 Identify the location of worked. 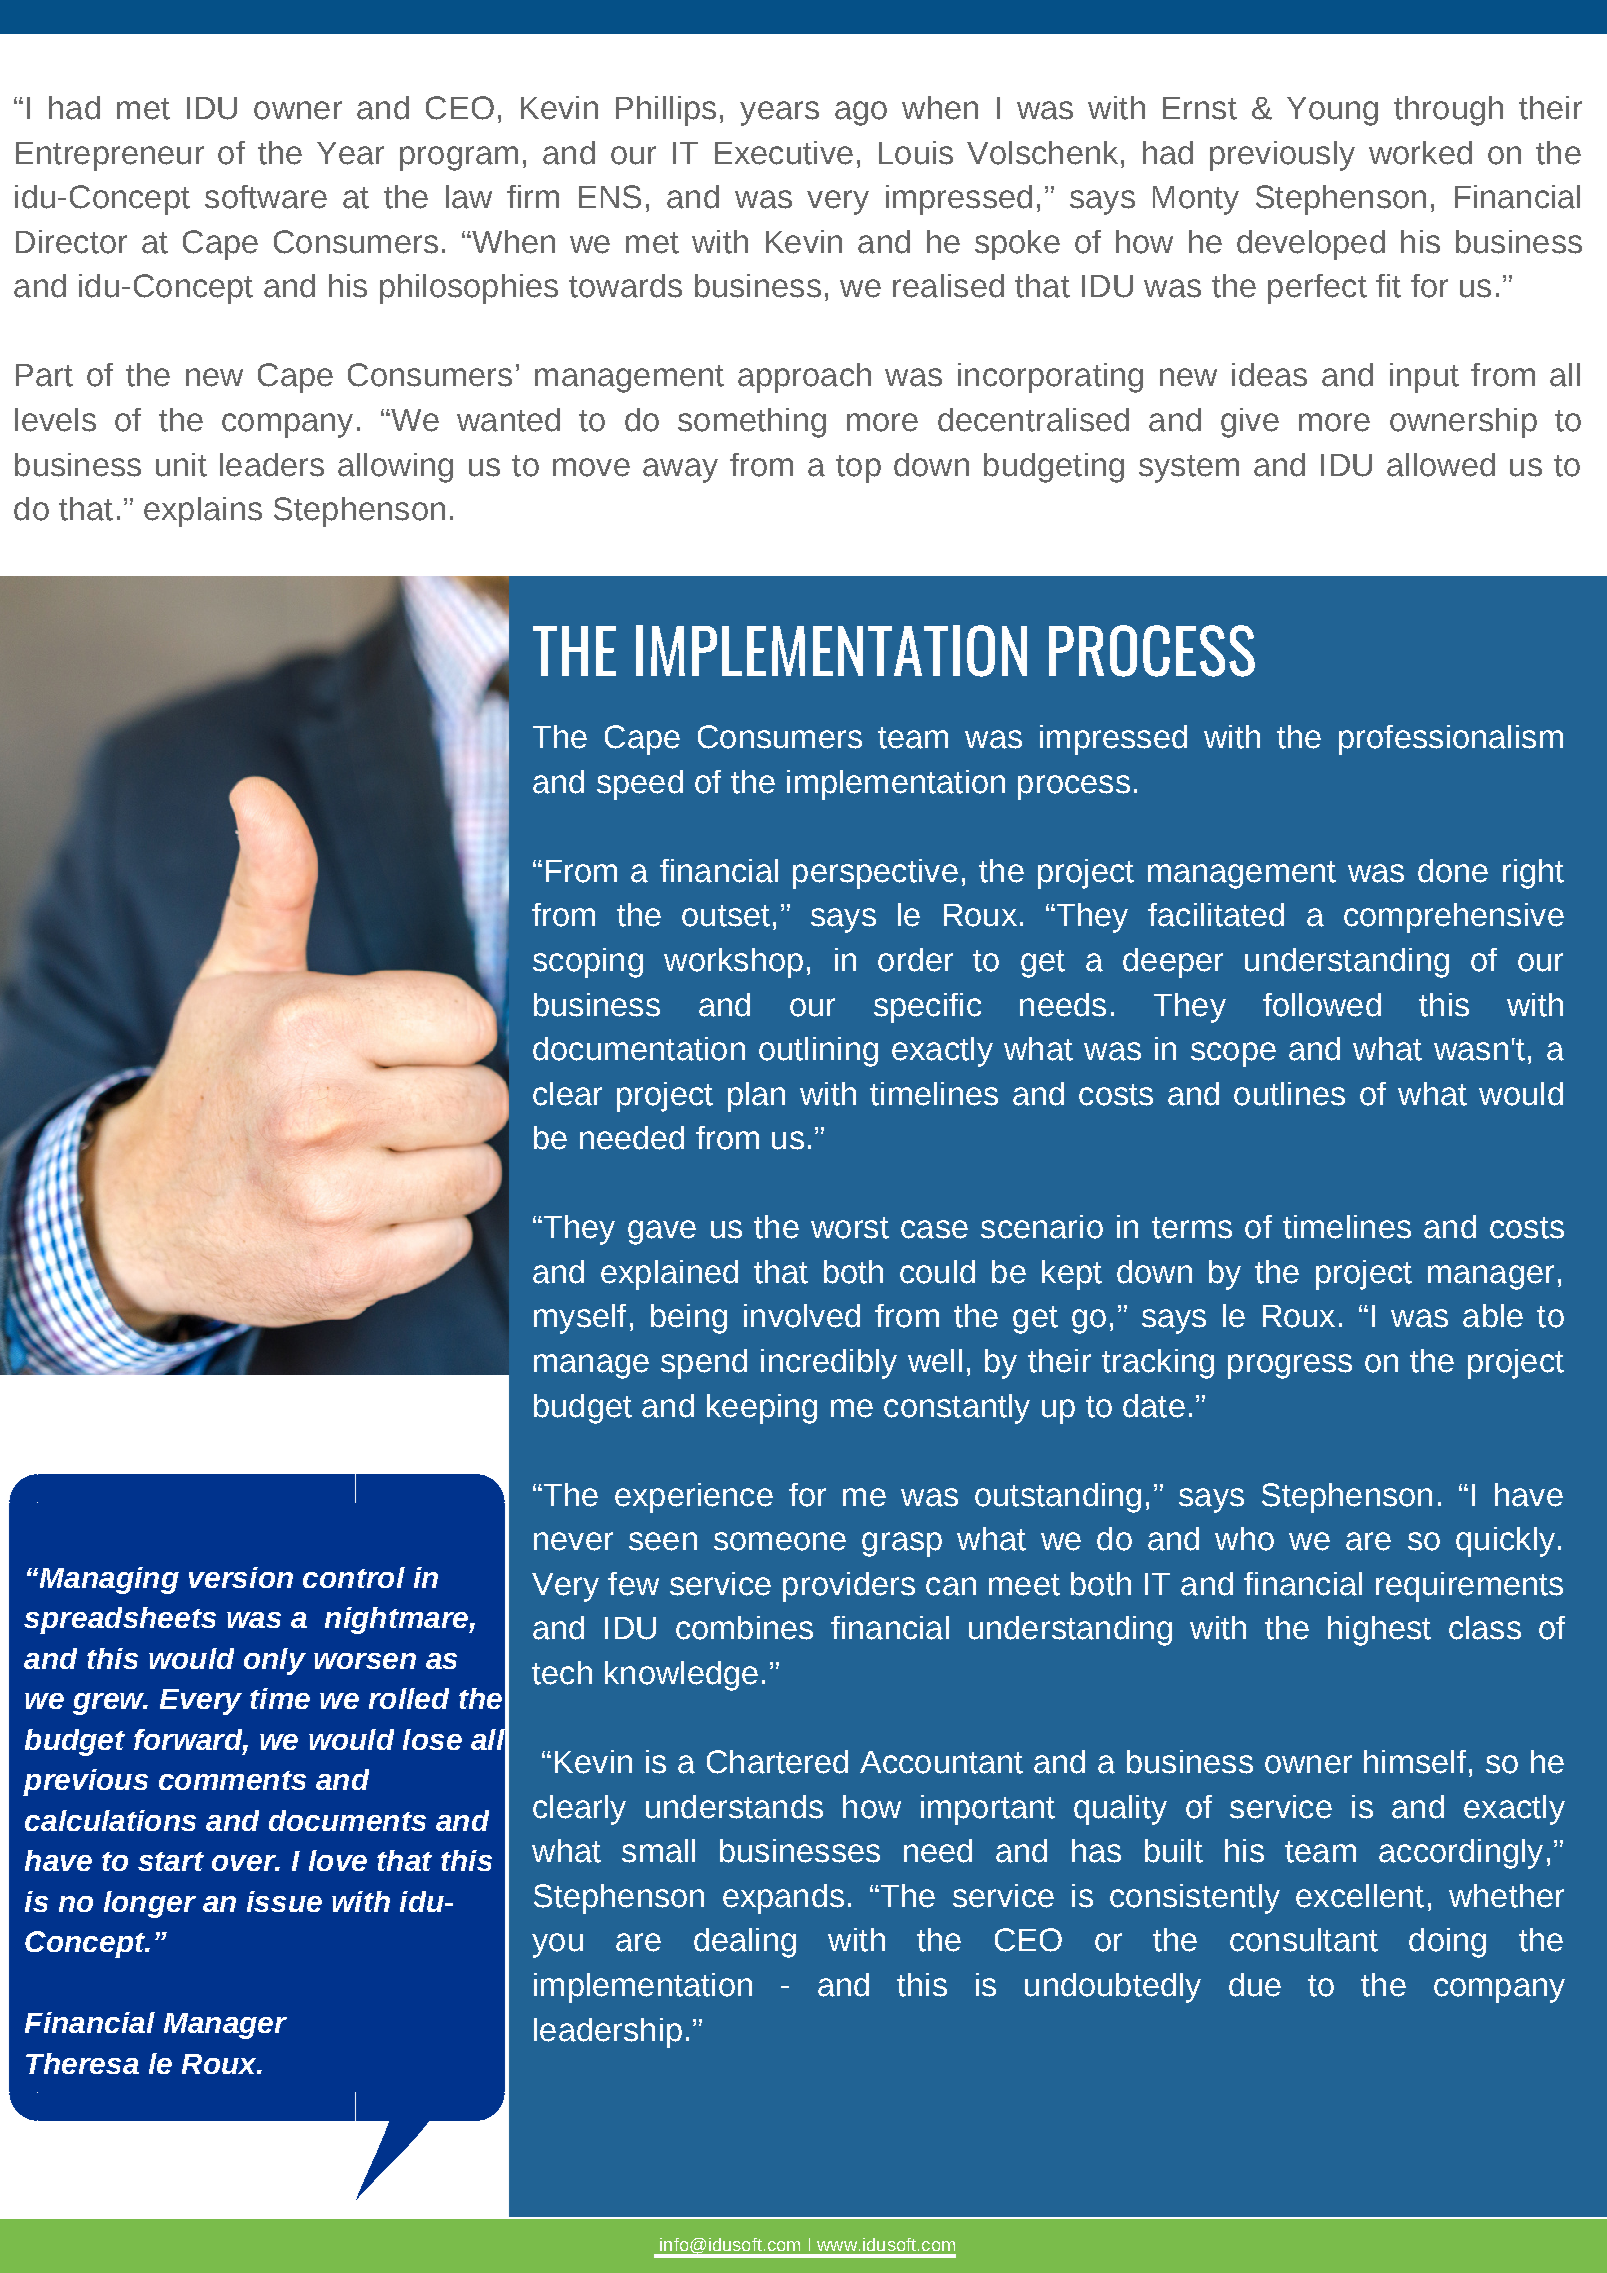
(1420, 153).
